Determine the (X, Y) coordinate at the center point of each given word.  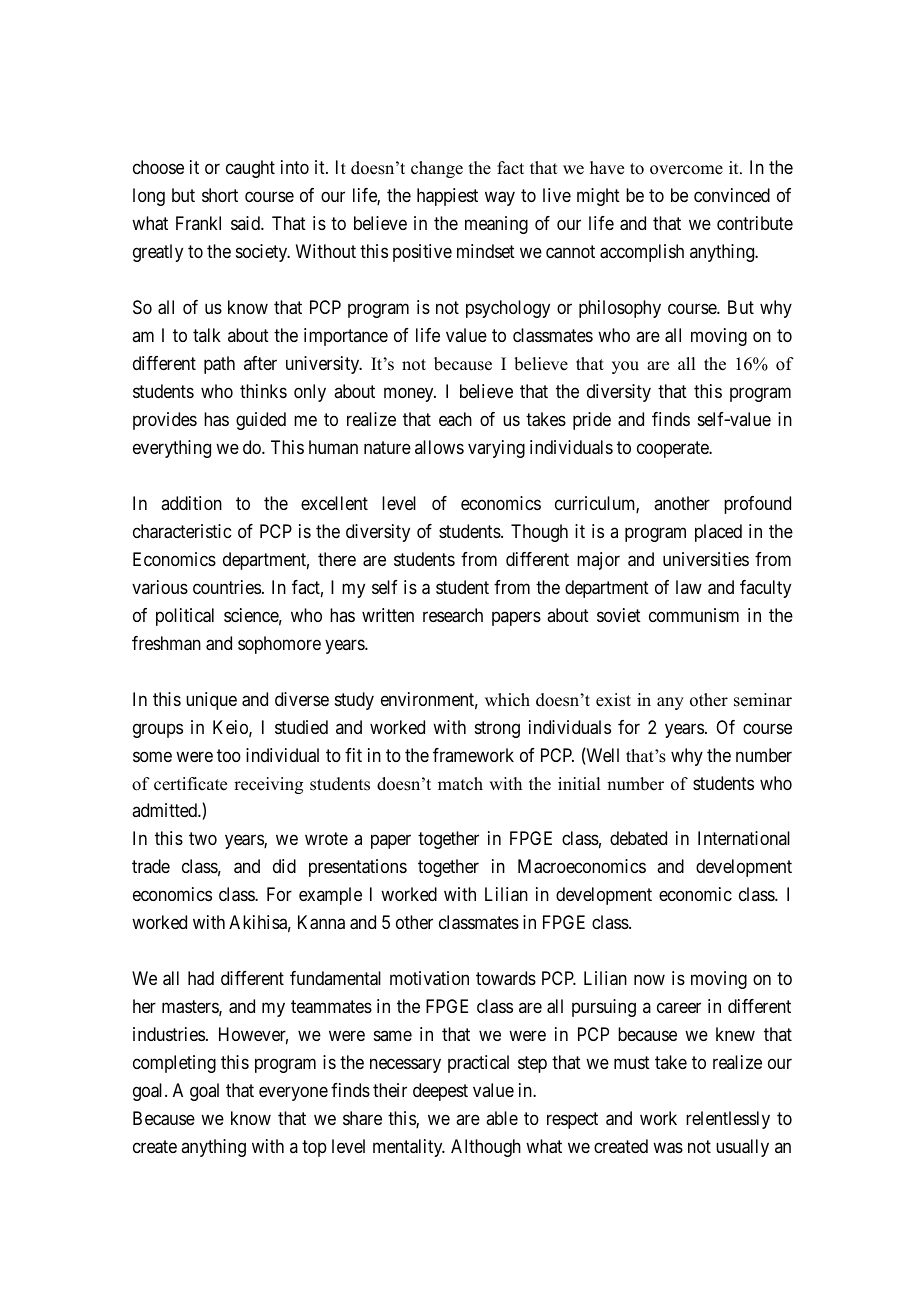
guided (261, 421)
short (220, 195)
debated (638, 838)
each (455, 419)
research (453, 615)
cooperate (674, 449)
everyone (293, 1094)
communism (694, 615)
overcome (686, 170)
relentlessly (728, 1120)
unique (211, 701)
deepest (440, 1092)
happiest (447, 197)
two (203, 839)
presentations (358, 868)
